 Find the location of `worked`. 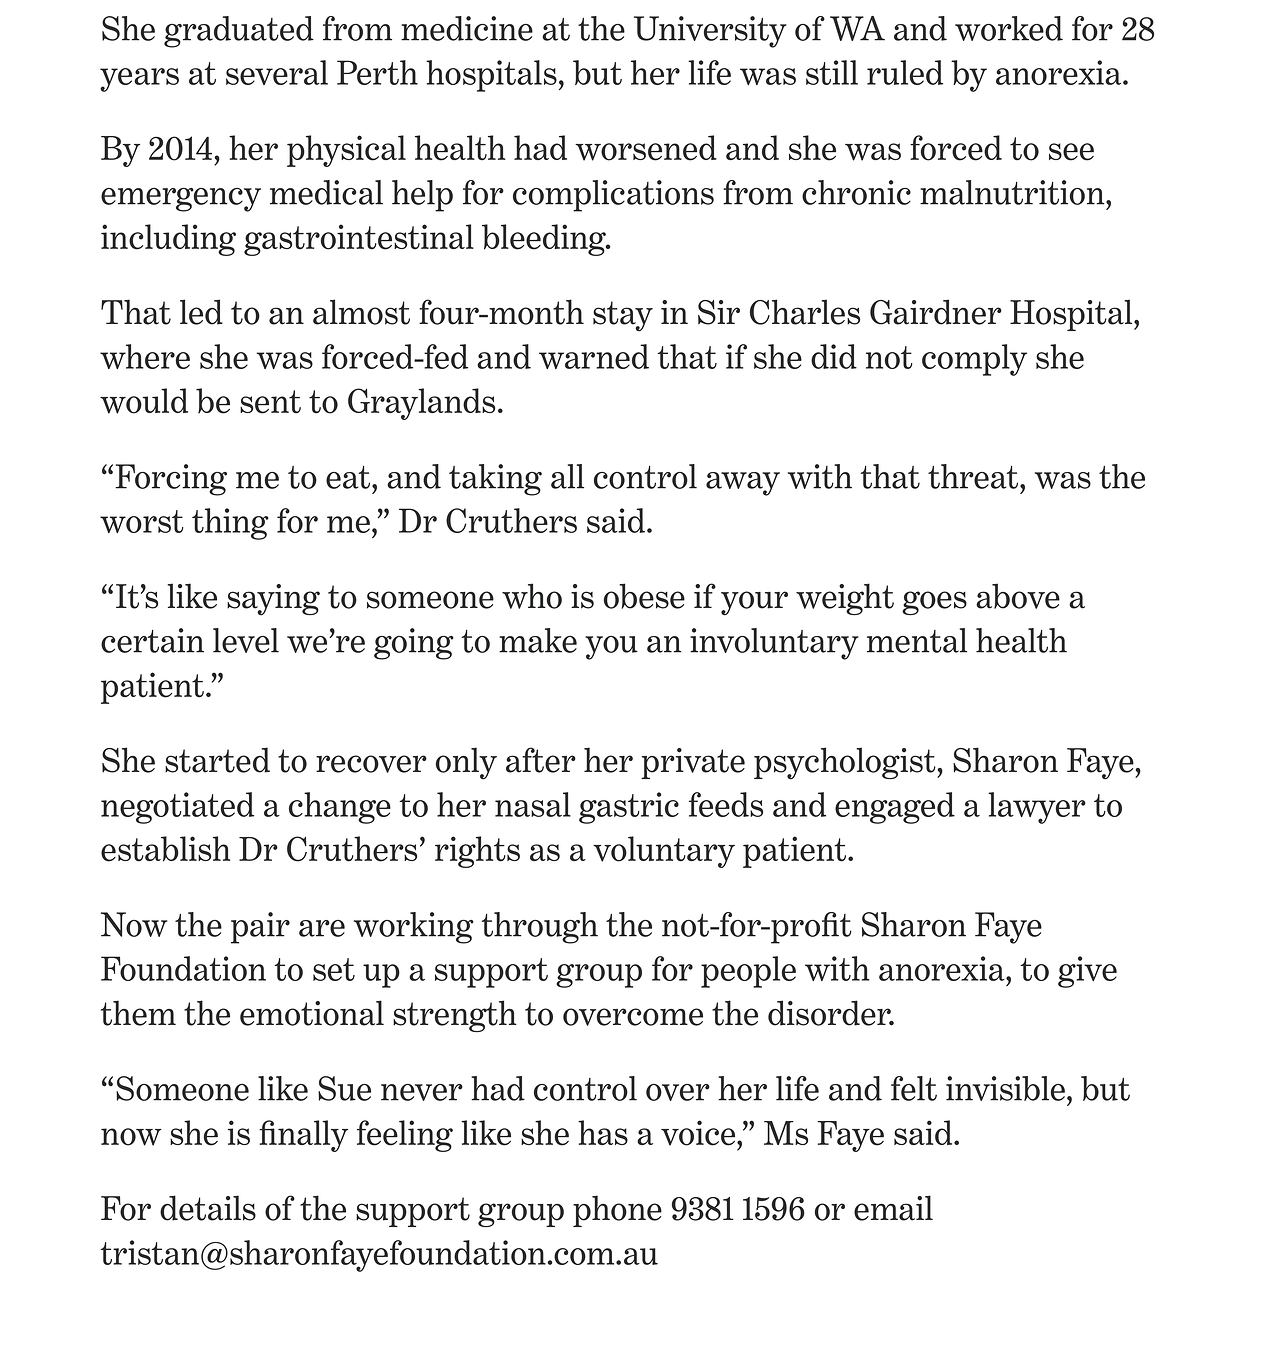

worked is located at coordinates (1009, 28).
